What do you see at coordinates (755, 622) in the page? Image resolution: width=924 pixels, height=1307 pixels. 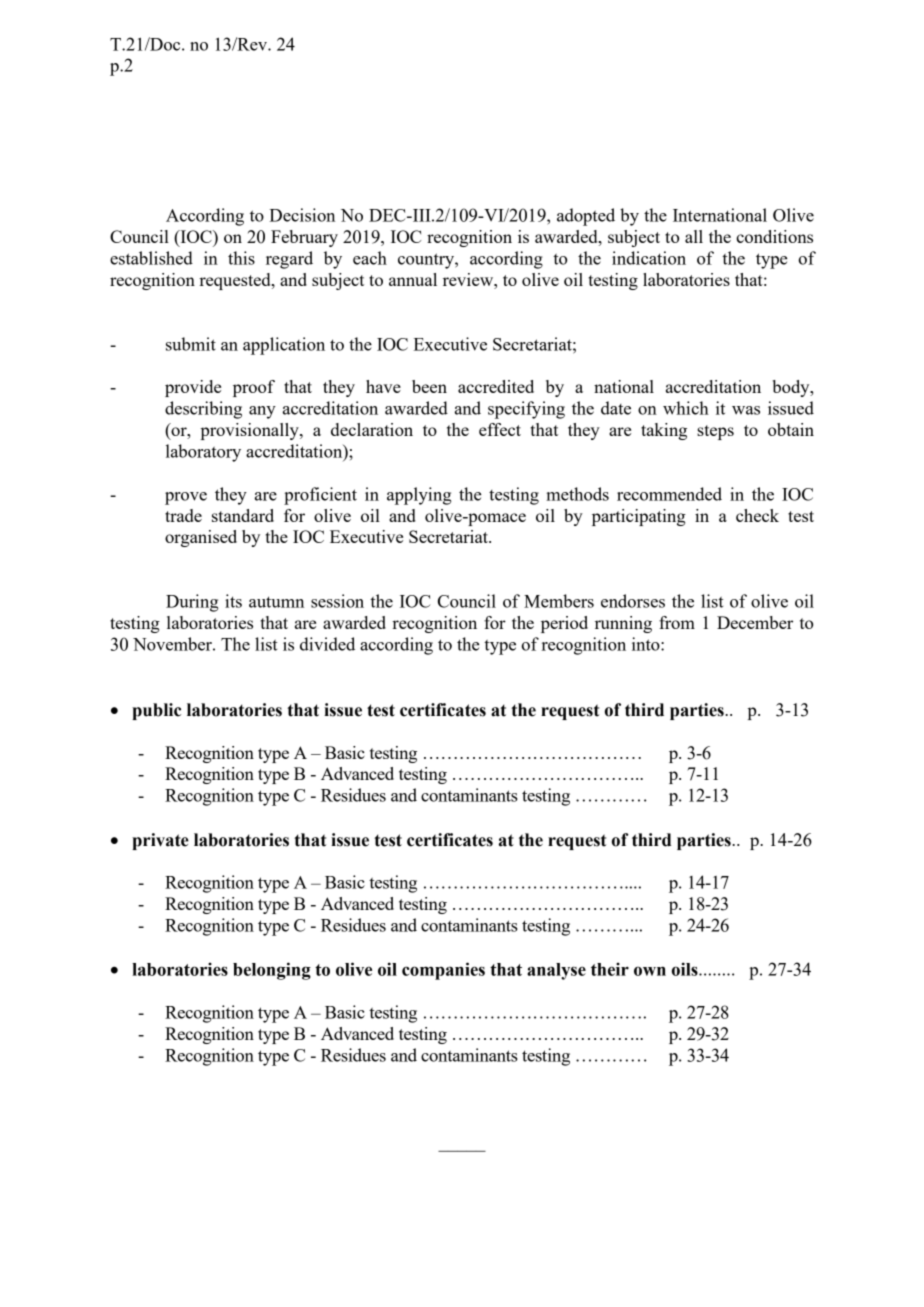 I see `December` at bounding box center [755, 622].
